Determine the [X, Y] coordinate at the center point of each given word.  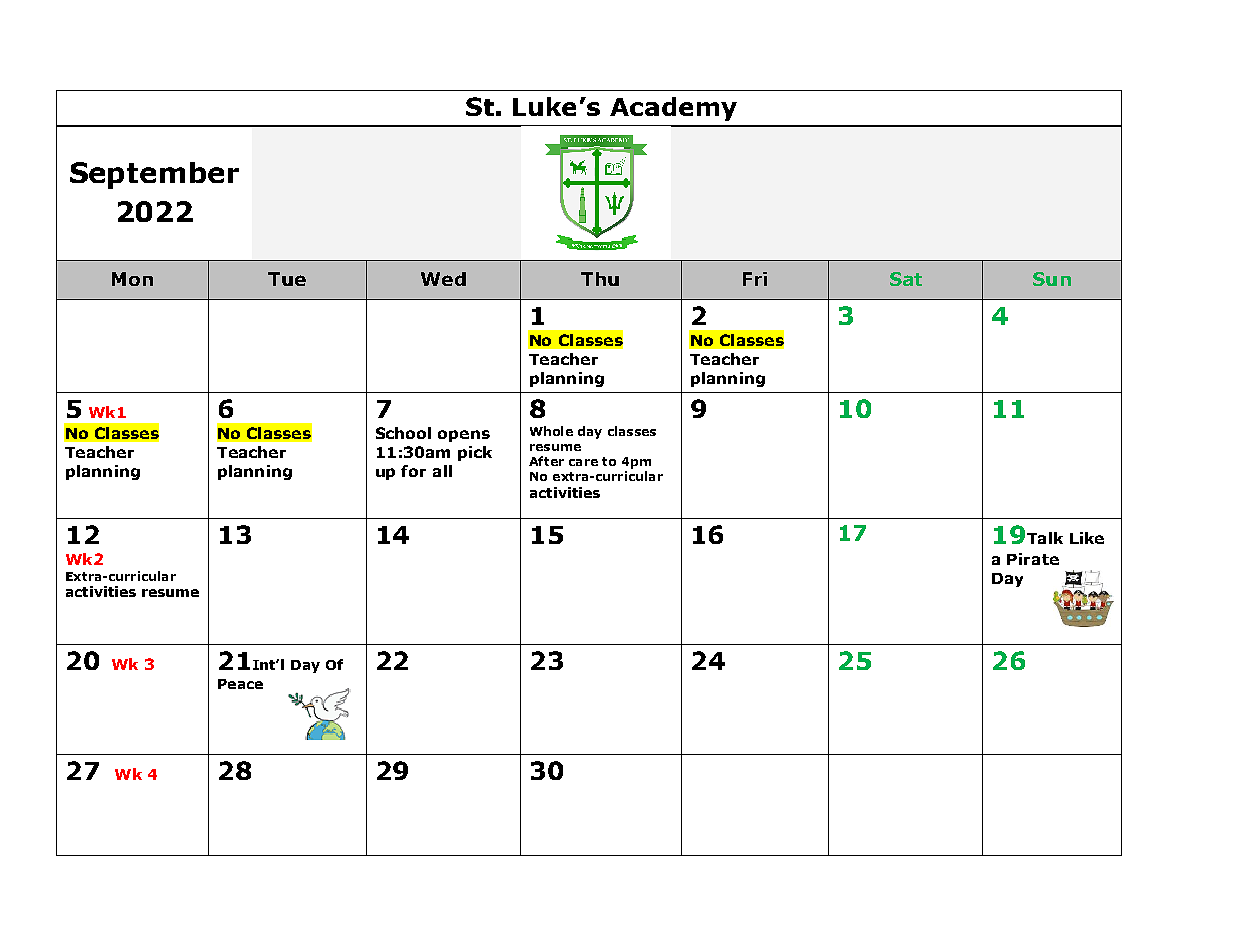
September [154, 175]
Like [1087, 538]
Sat [906, 279]
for [413, 471]
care [583, 462]
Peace [240, 684]
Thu [600, 279]
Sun [1052, 279]
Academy [673, 109]
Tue [287, 279]
